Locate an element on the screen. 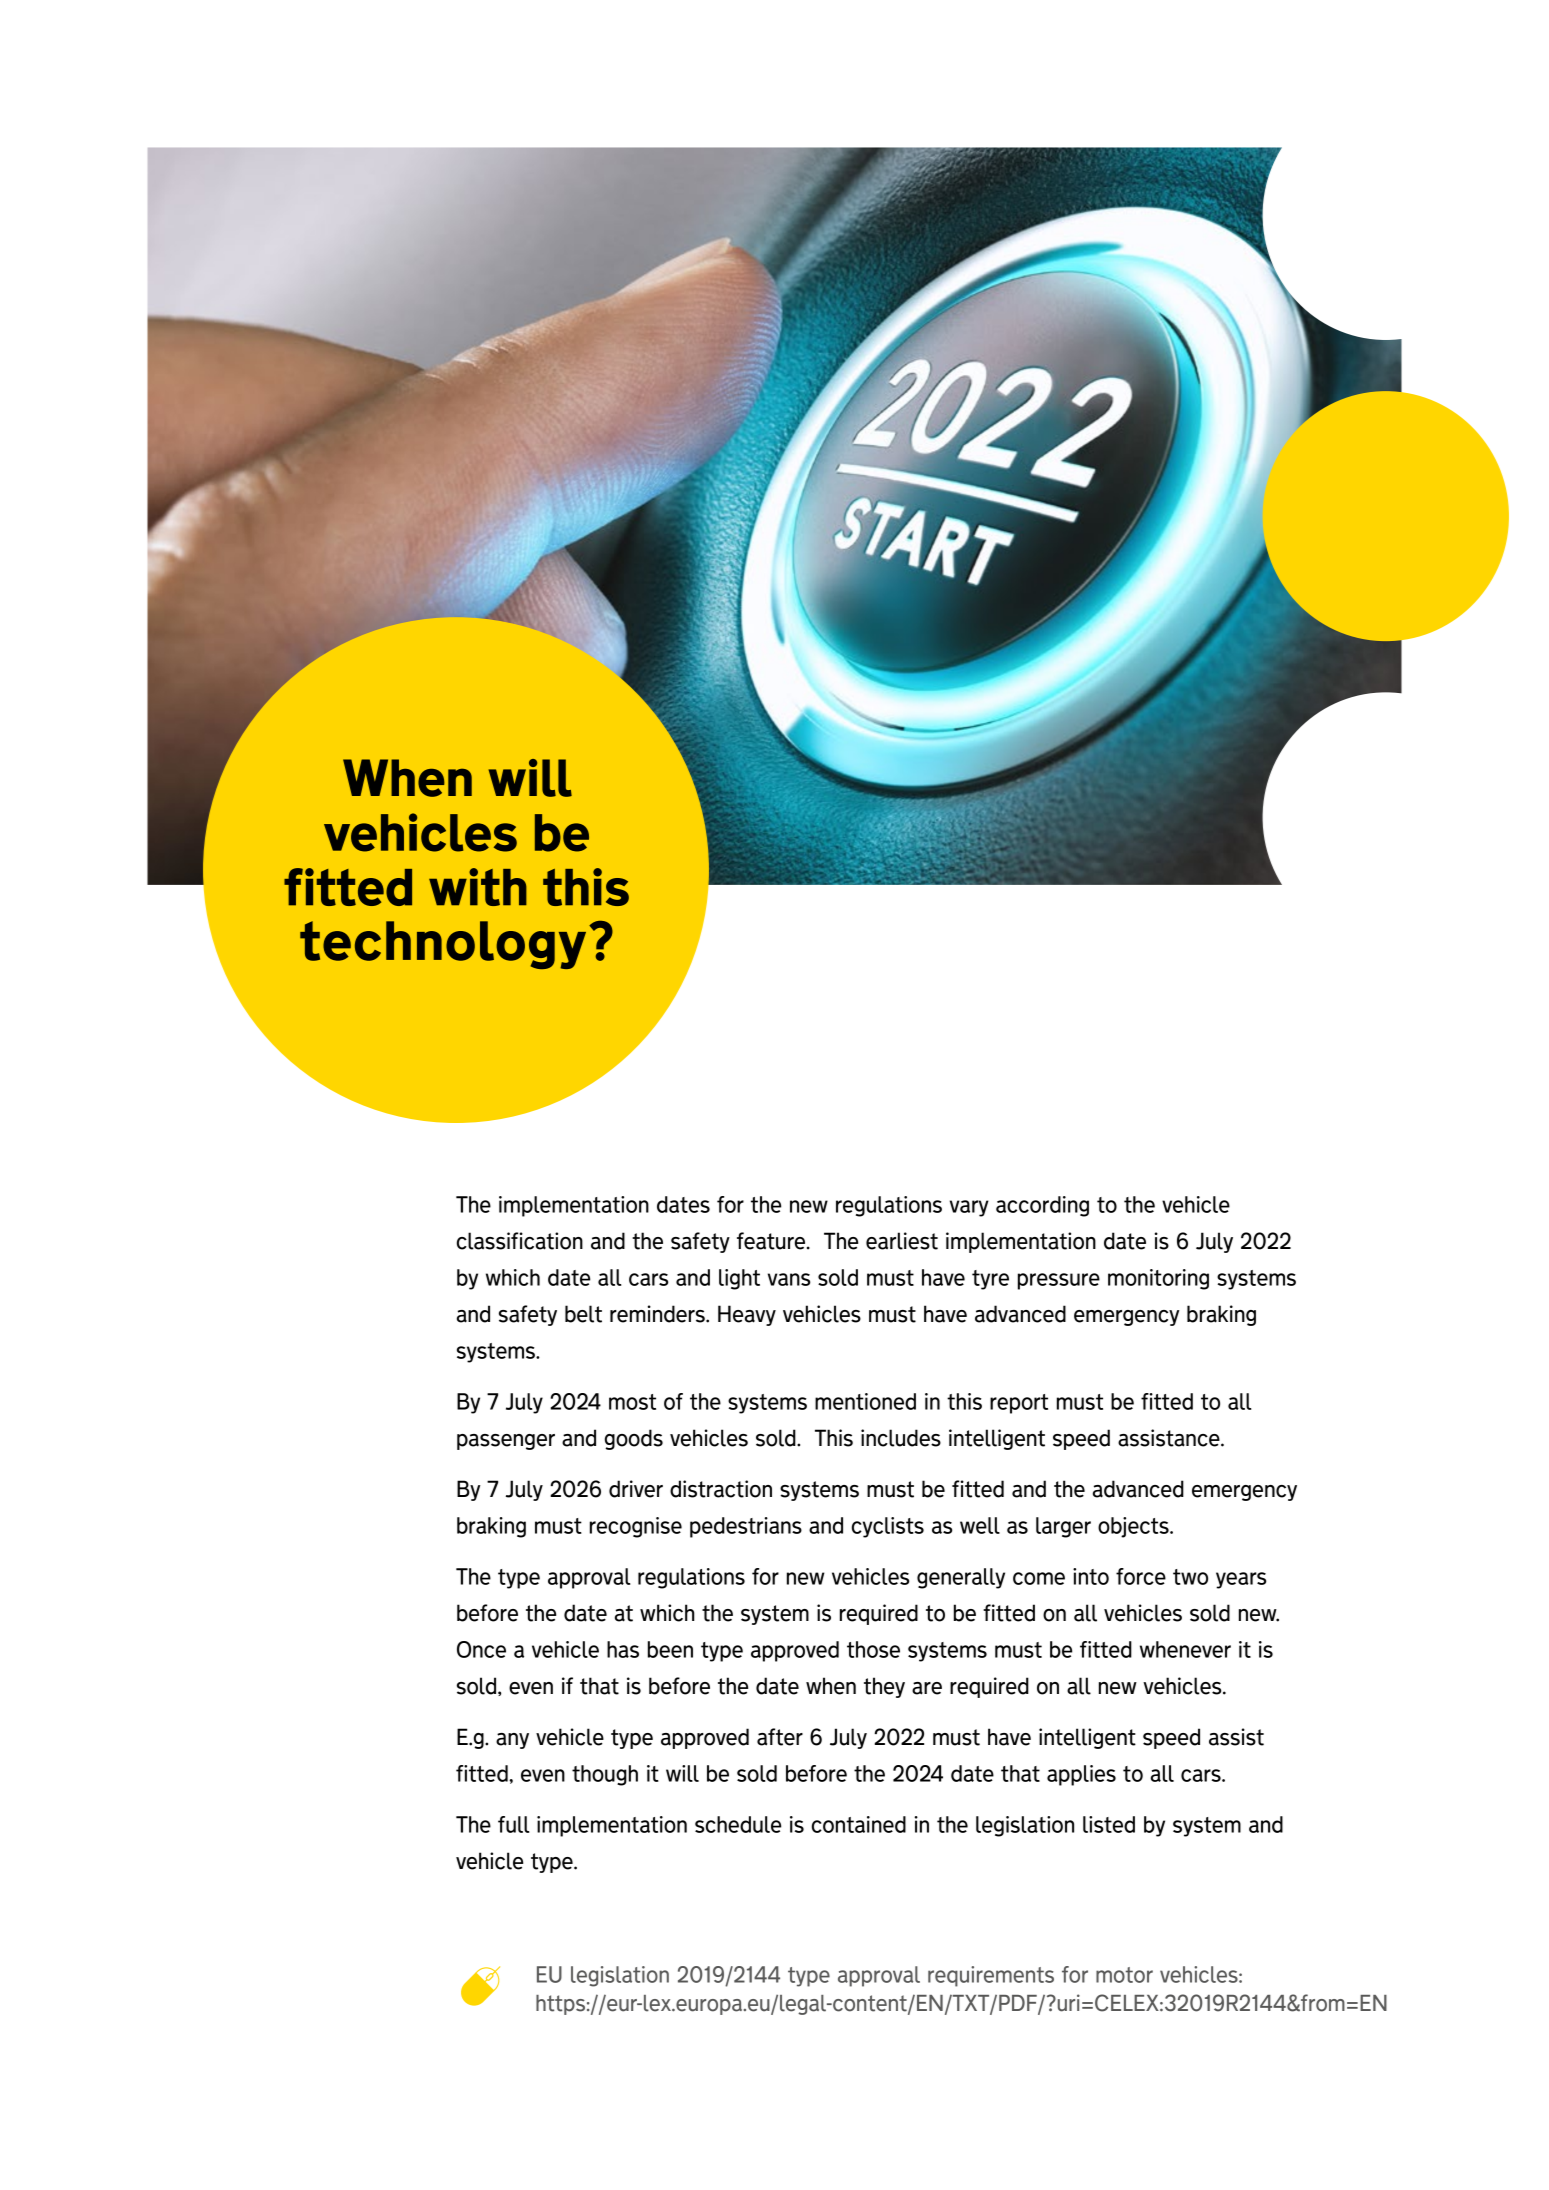  earliest is located at coordinates (902, 1241).
